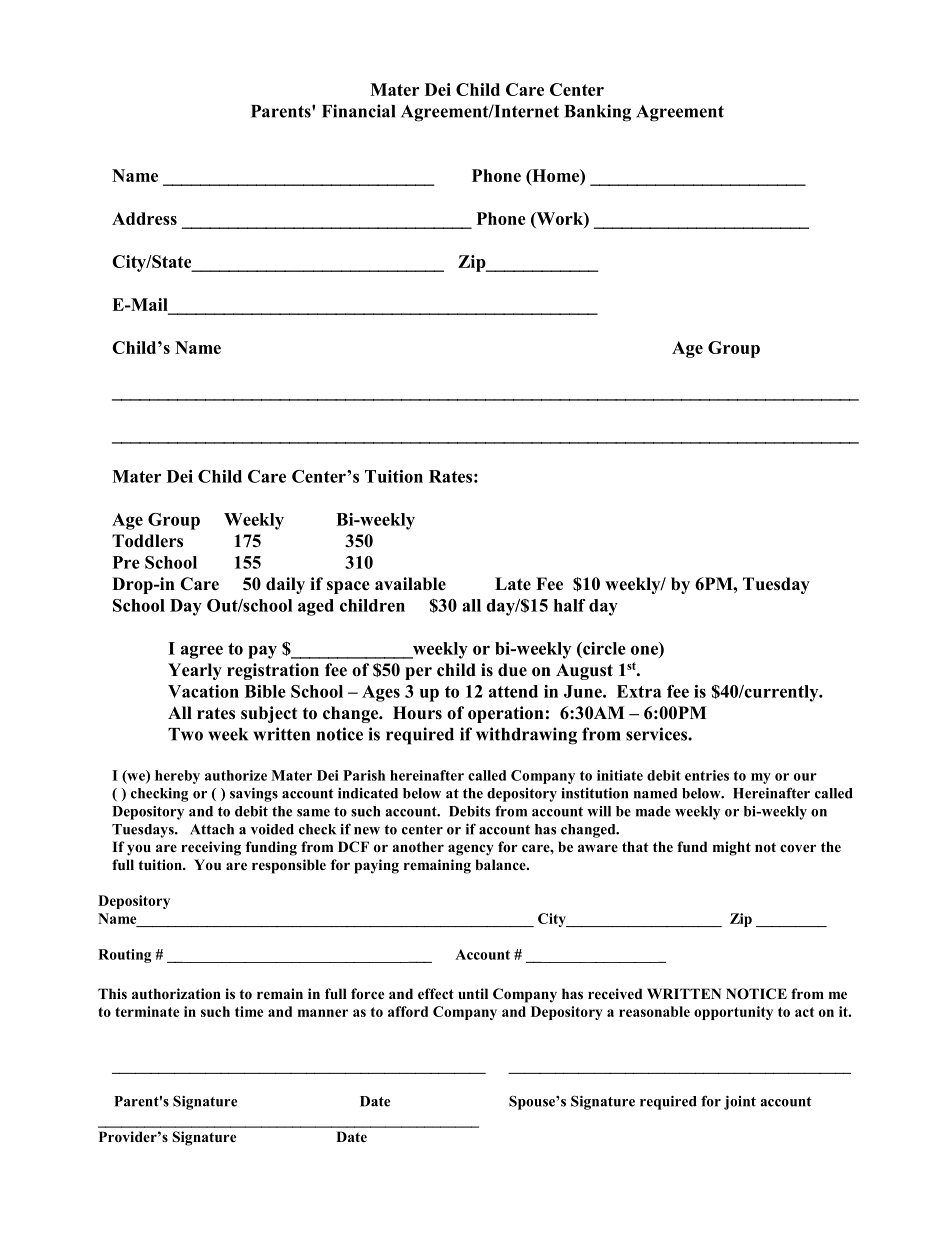  I want to click on Financial, so click(358, 111).
